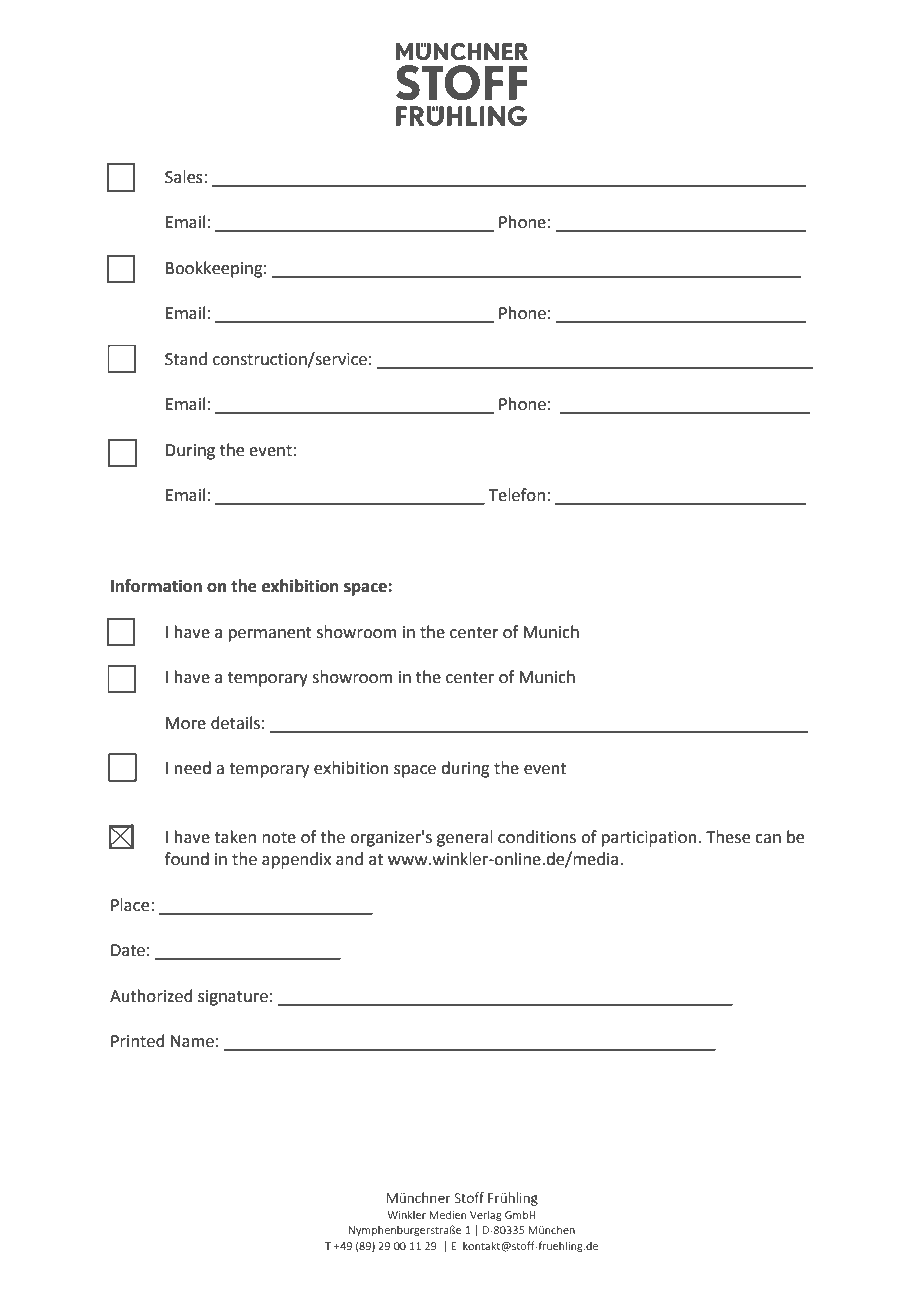 The height and width of the document is (1308, 924). Describe the element at coordinates (486, 1215) in the document. I see `Verlag` at that location.
